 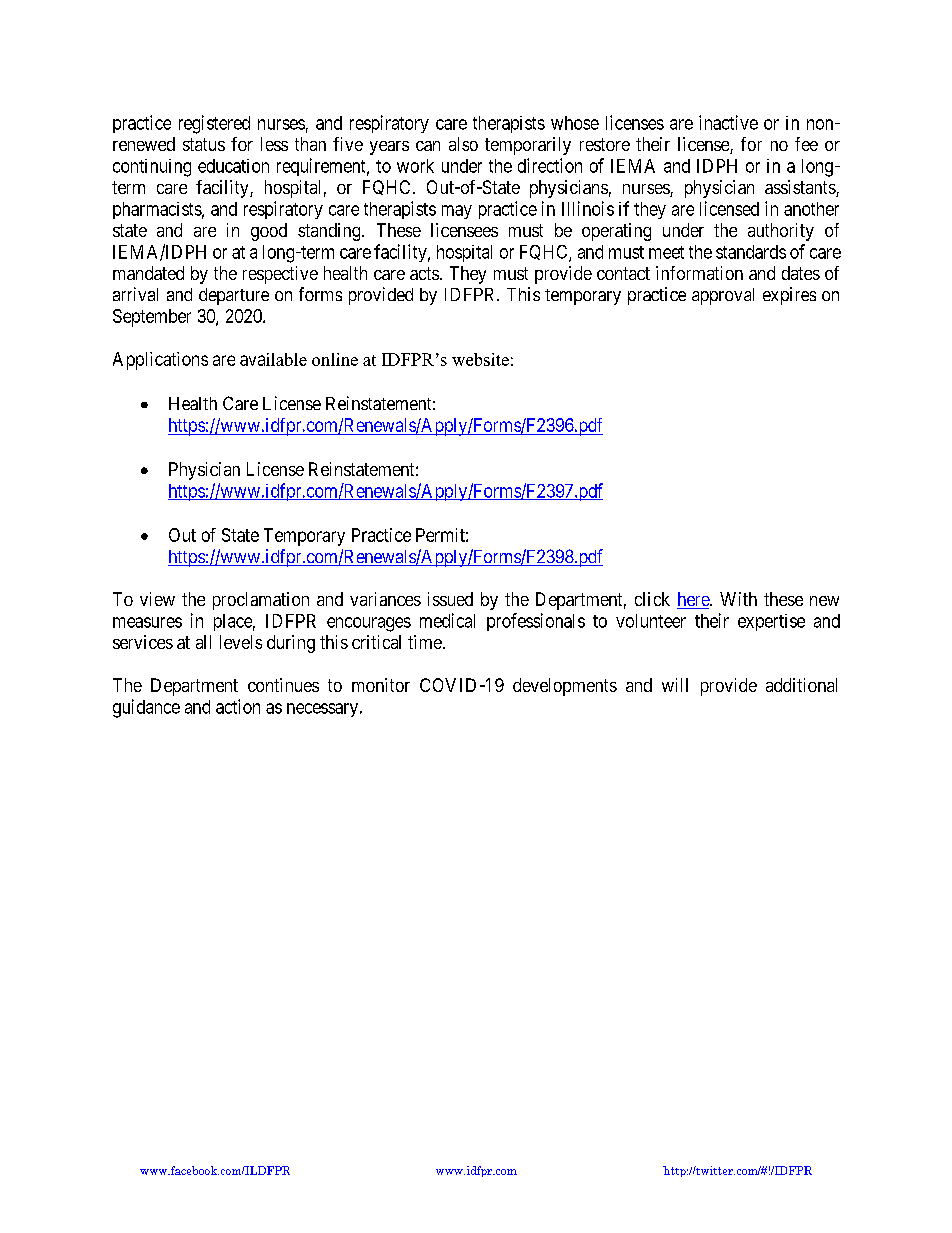 I want to click on website, so click(x=480, y=359).
